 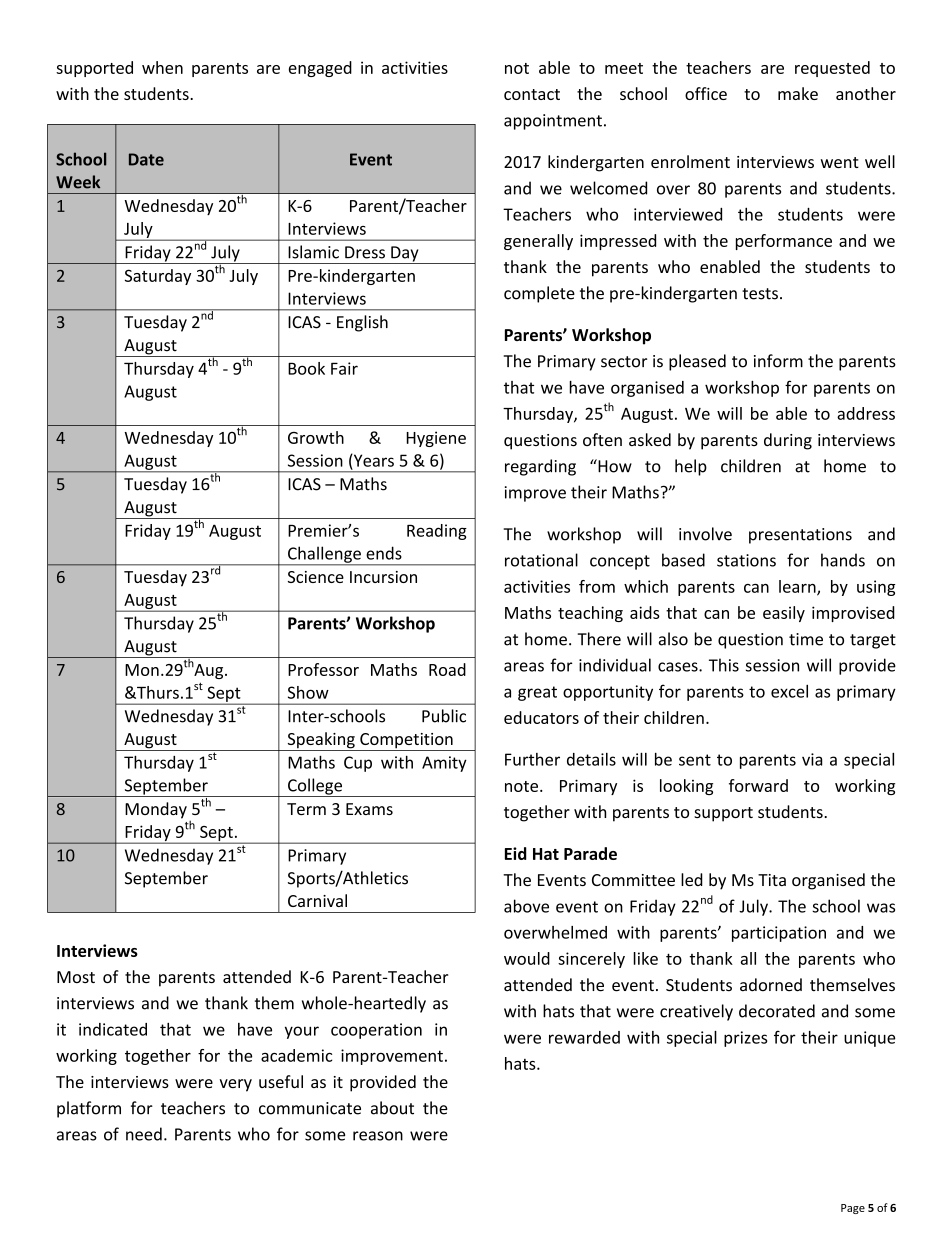 What do you see at coordinates (778, 361) in the screenshot?
I see `inform` at bounding box center [778, 361].
